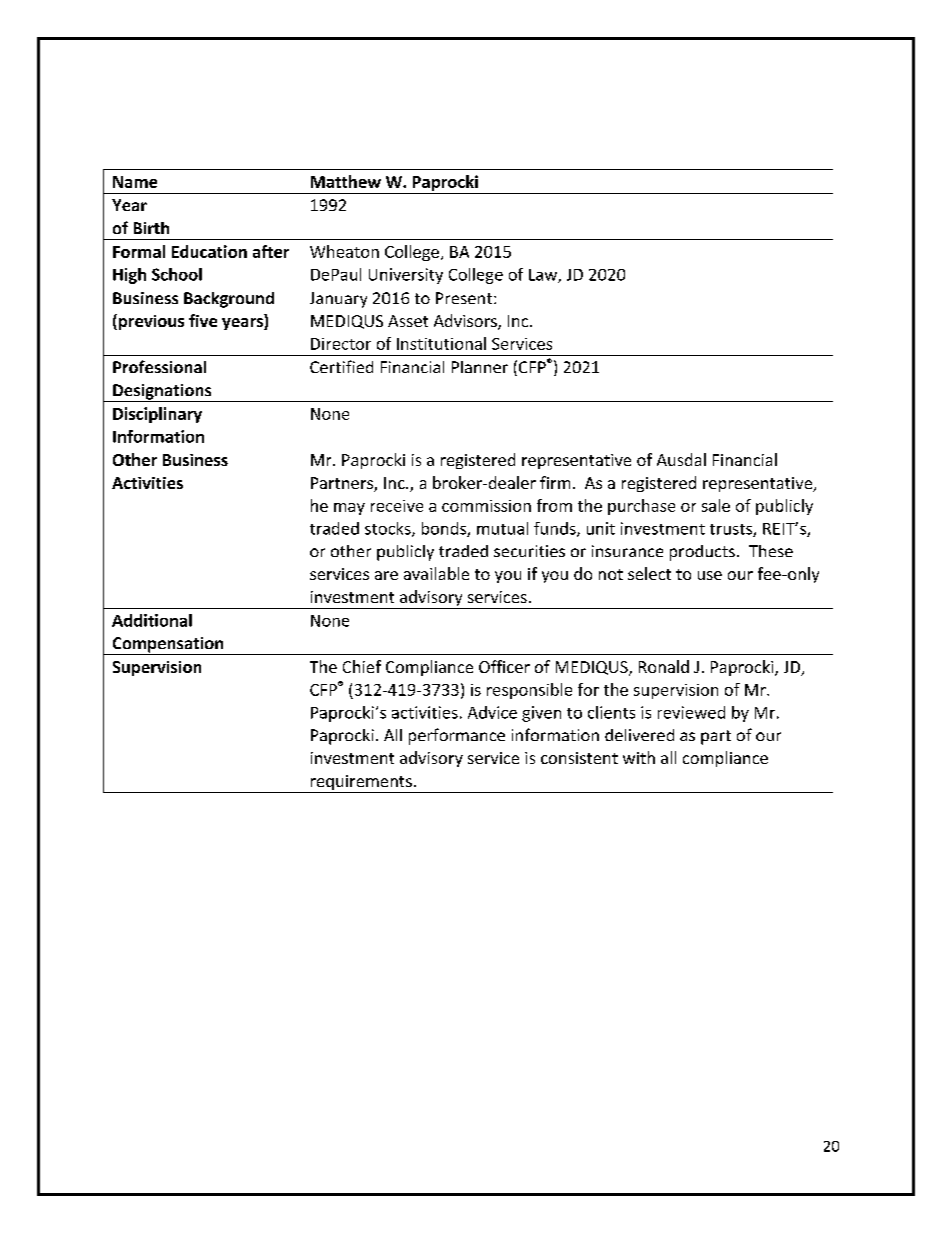  Describe the element at coordinates (135, 182) in the screenshot. I see `Name` at that location.
